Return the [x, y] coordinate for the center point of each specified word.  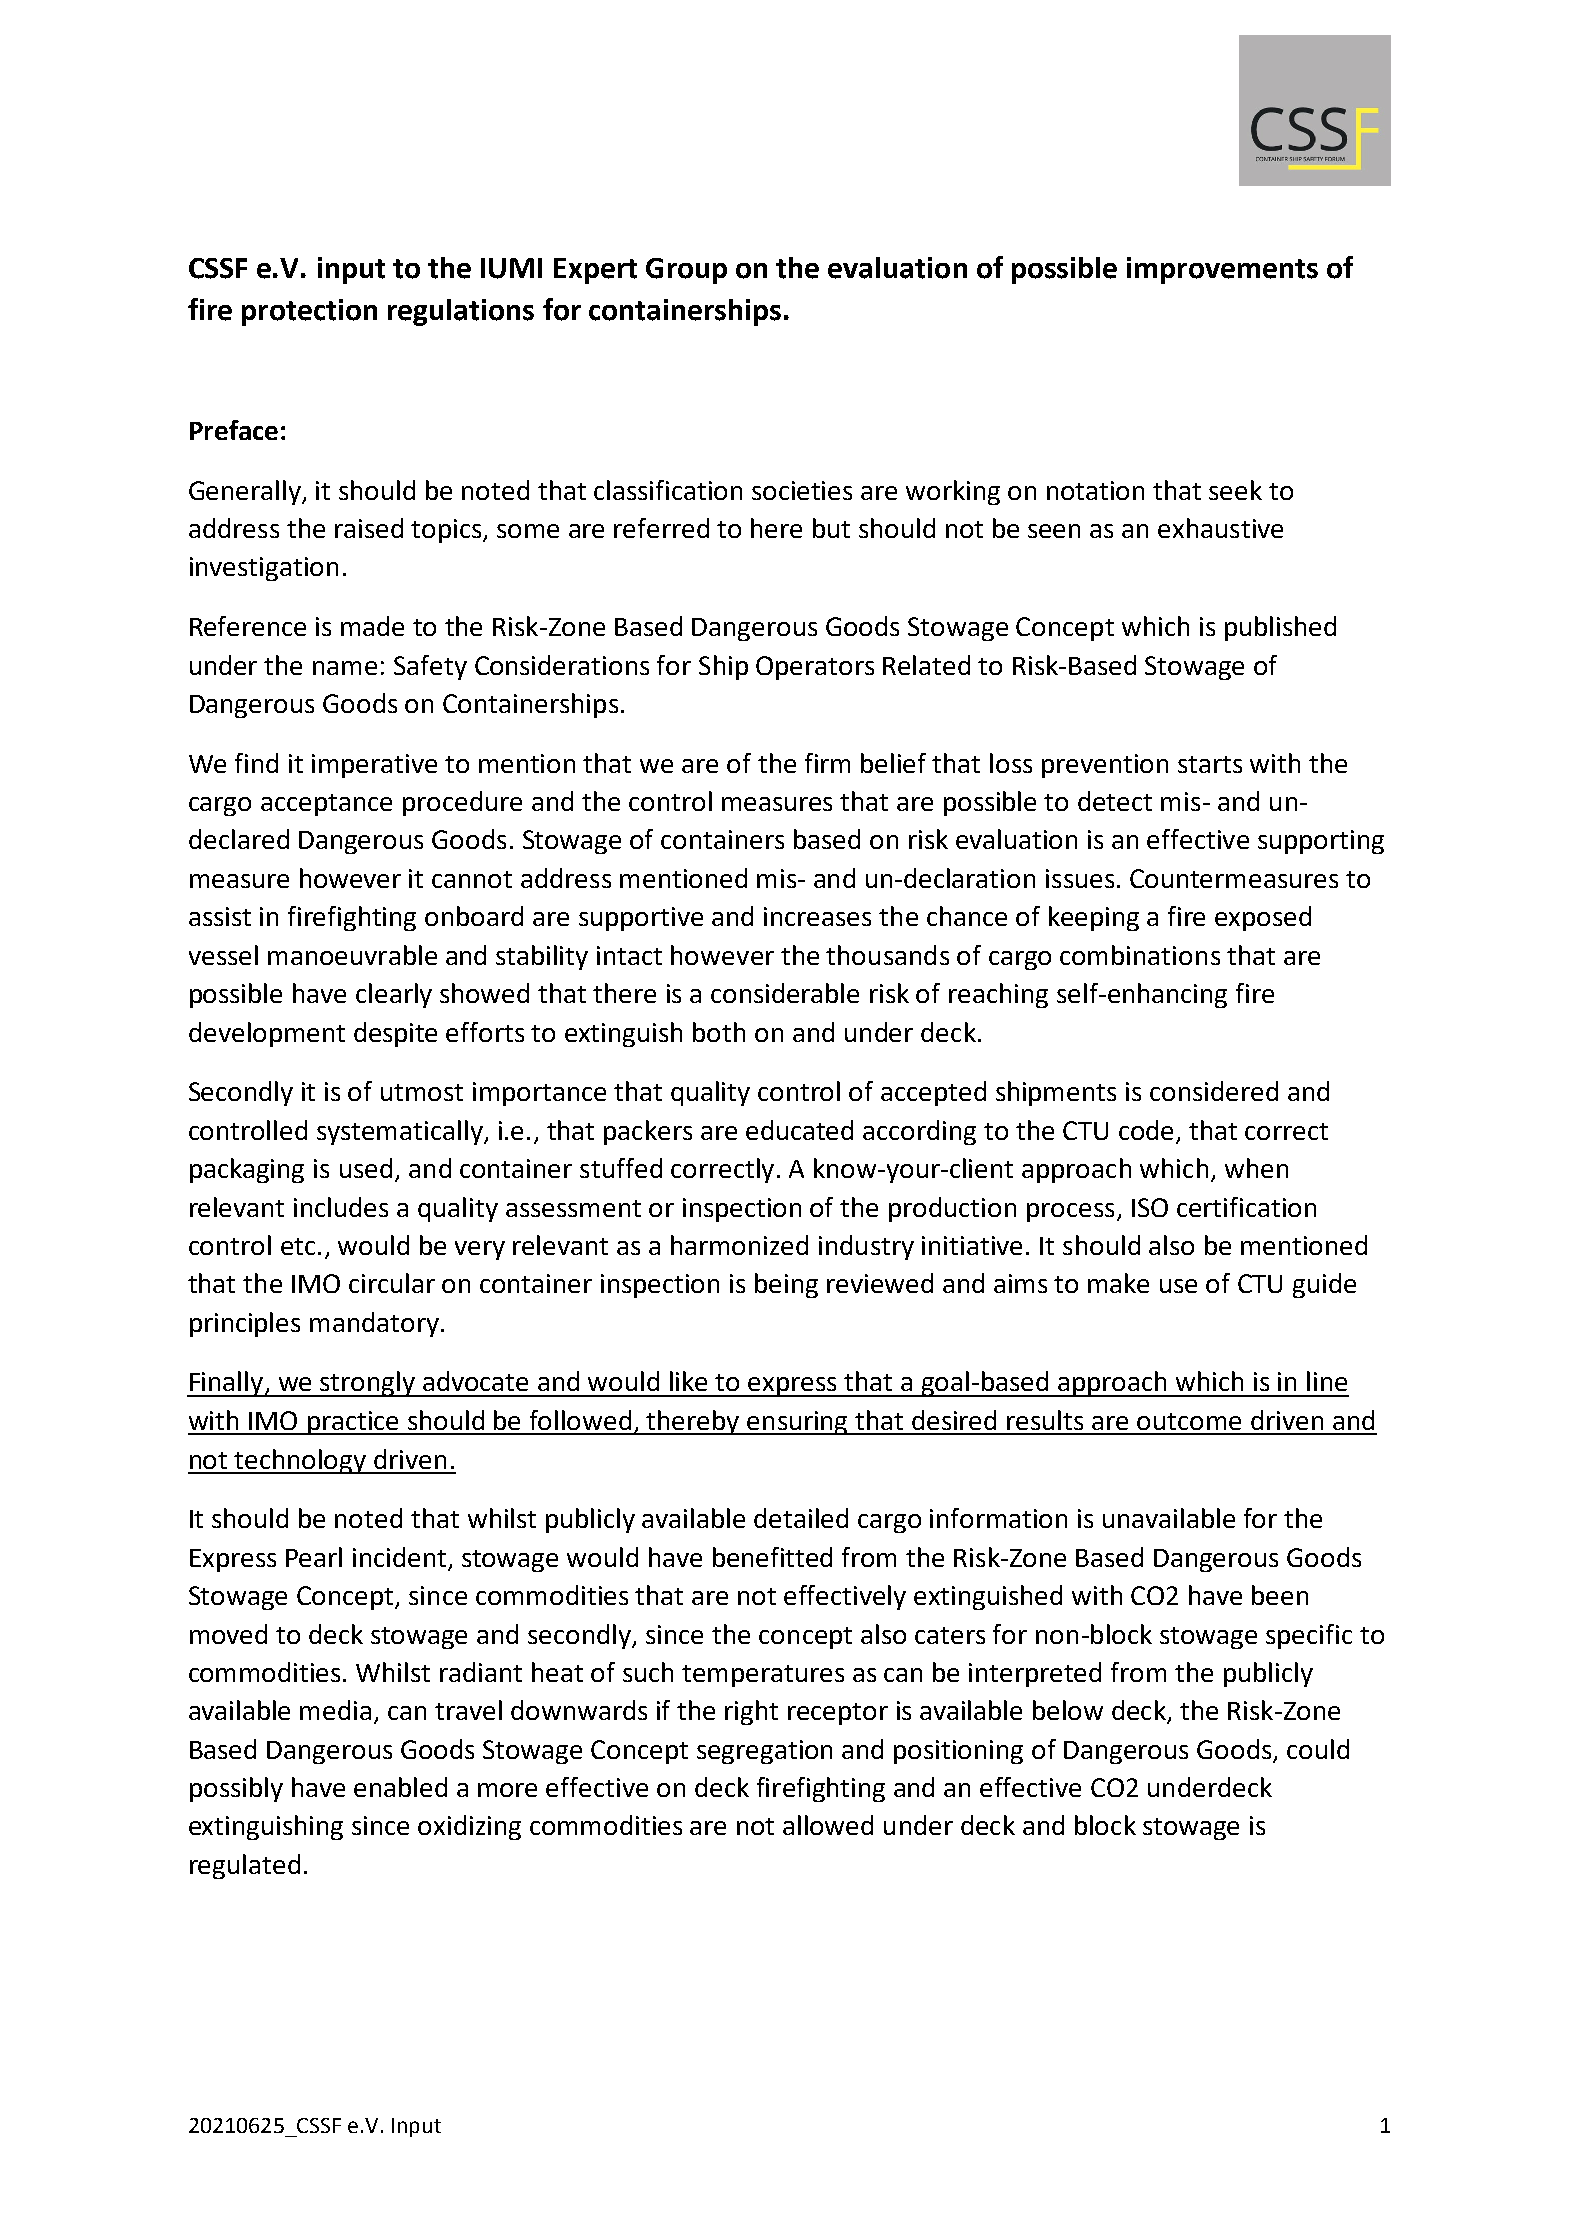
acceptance [326, 805]
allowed [828, 1825]
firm [827, 763]
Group [686, 271]
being [786, 1285]
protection [309, 312]
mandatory [374, 1324]
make [1118, 1283]
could [1318, 1749]
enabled [400, 1787]
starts [1210, 764]
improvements [1222, 270]
